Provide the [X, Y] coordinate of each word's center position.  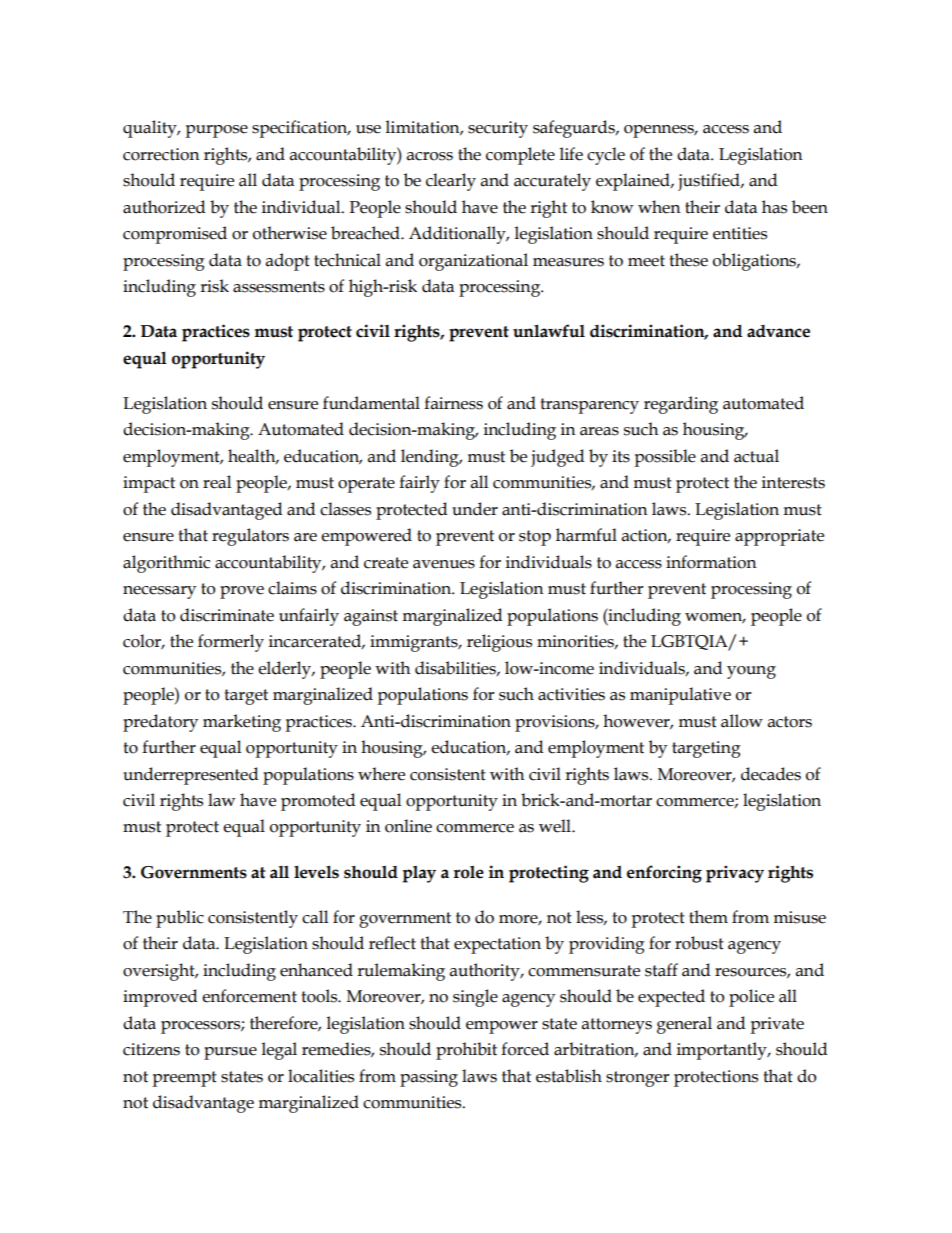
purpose [216, 131]
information [711, 562]
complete [520, 156]
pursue [230, 1053]
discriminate [227, 615]
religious [499, 643]
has [774, 207]
